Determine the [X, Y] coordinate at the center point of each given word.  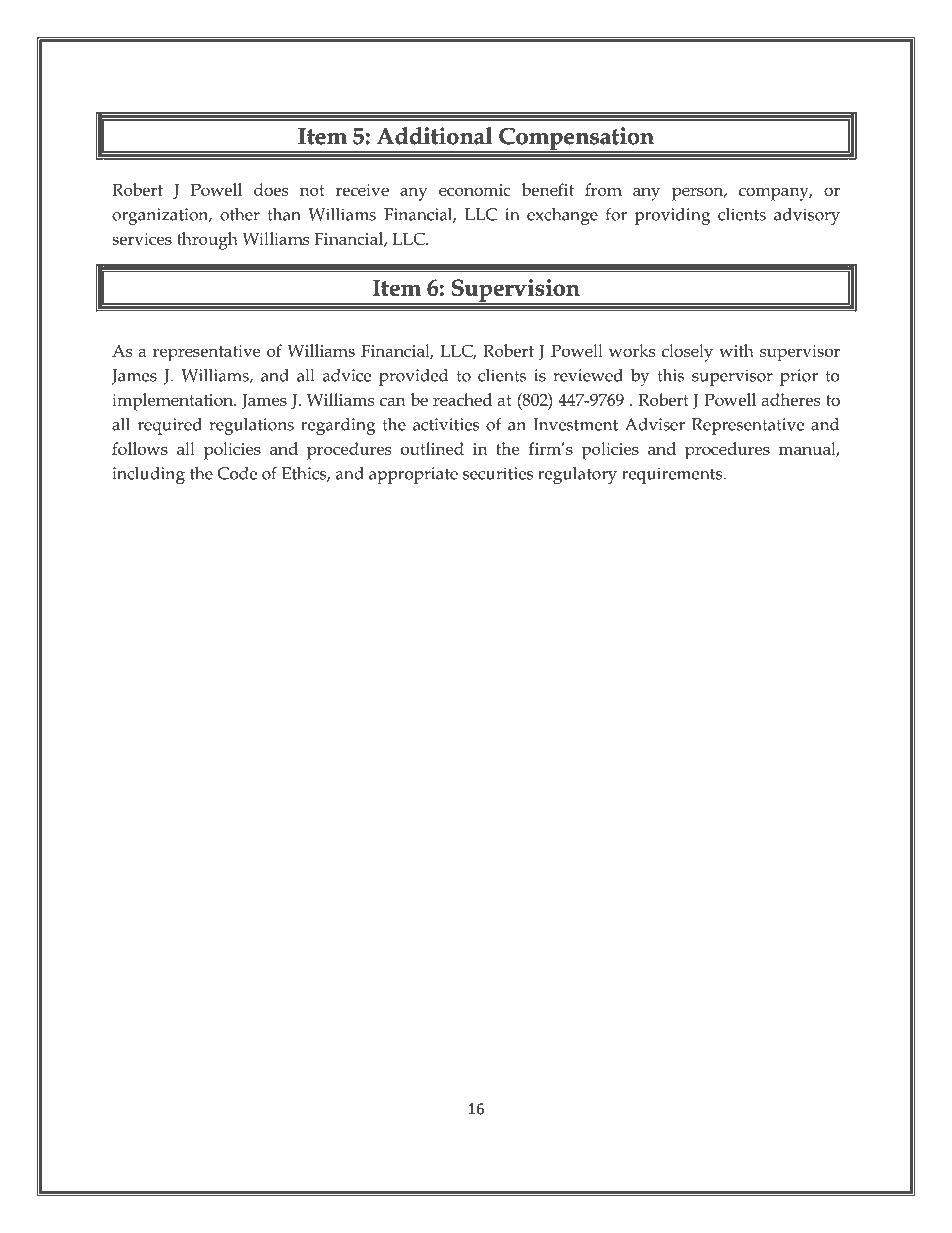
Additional [434, 136]
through [207, 241]
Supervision [515, 291]
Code [237, 473]
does [271, 189]
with [736, 350]
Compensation [576, 139]
